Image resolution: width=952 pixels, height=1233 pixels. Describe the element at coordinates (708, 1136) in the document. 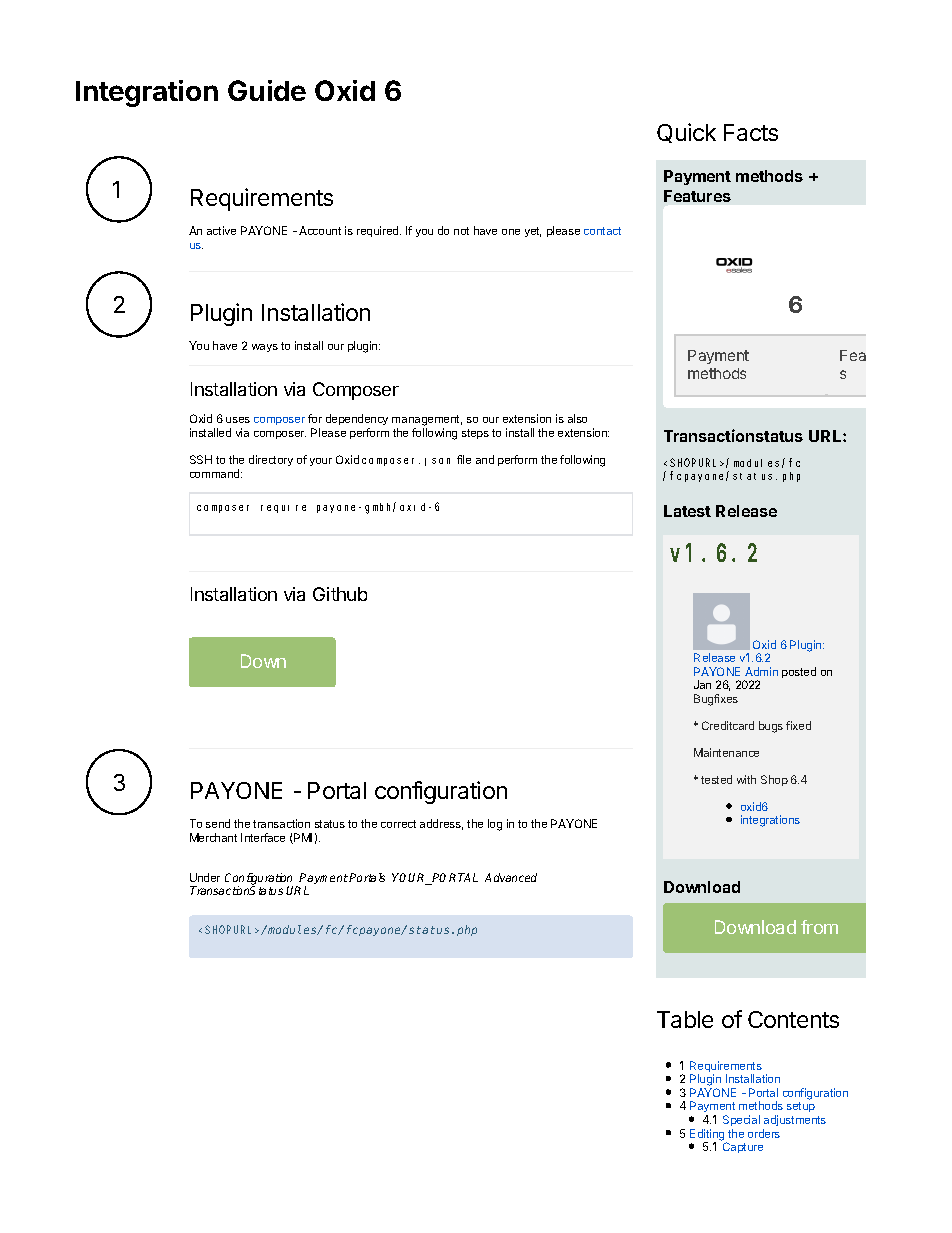

I see `Editing` at that location.
